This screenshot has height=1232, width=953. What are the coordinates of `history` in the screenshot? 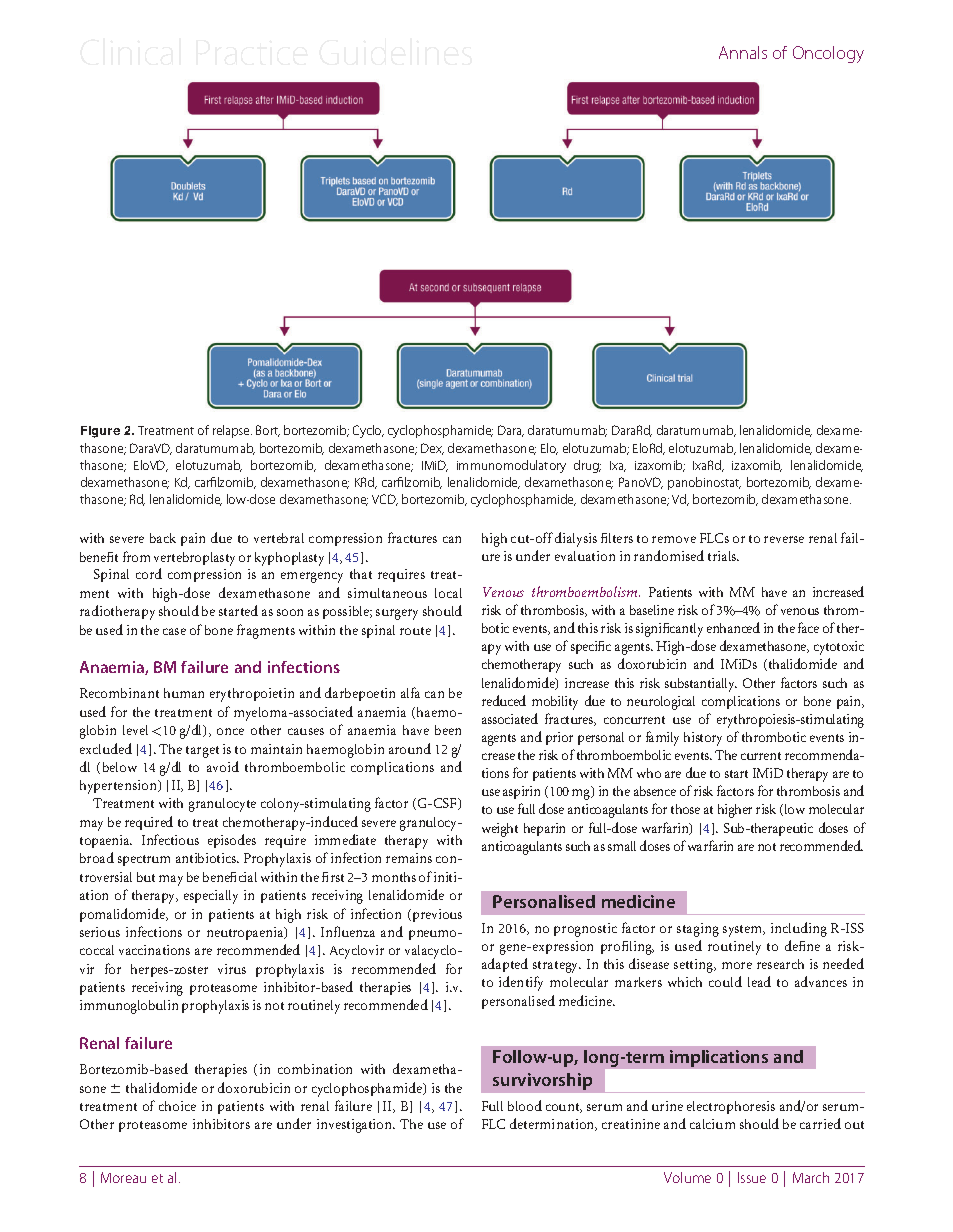 It's located at (703, 739).
